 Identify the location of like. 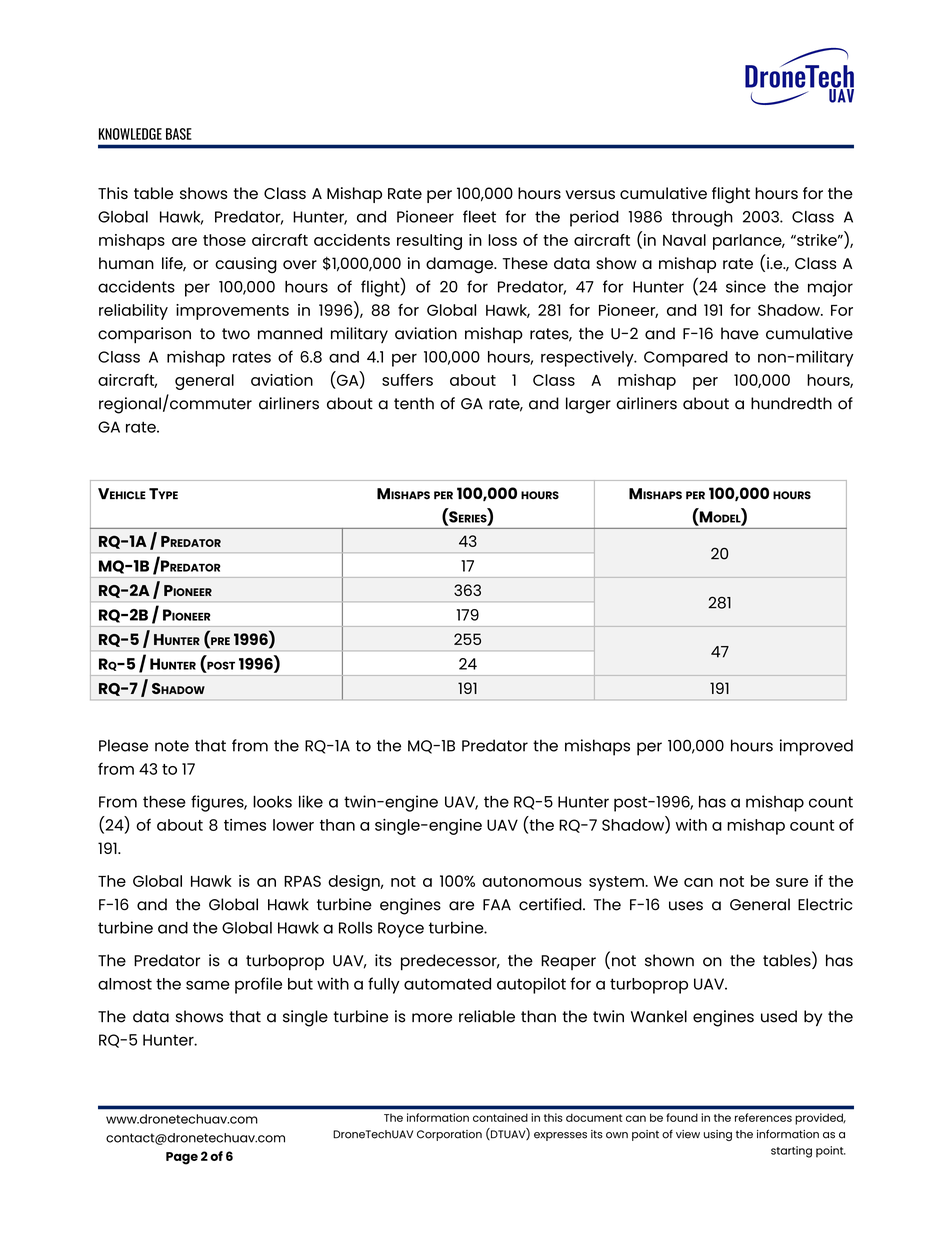
(311, 801).
